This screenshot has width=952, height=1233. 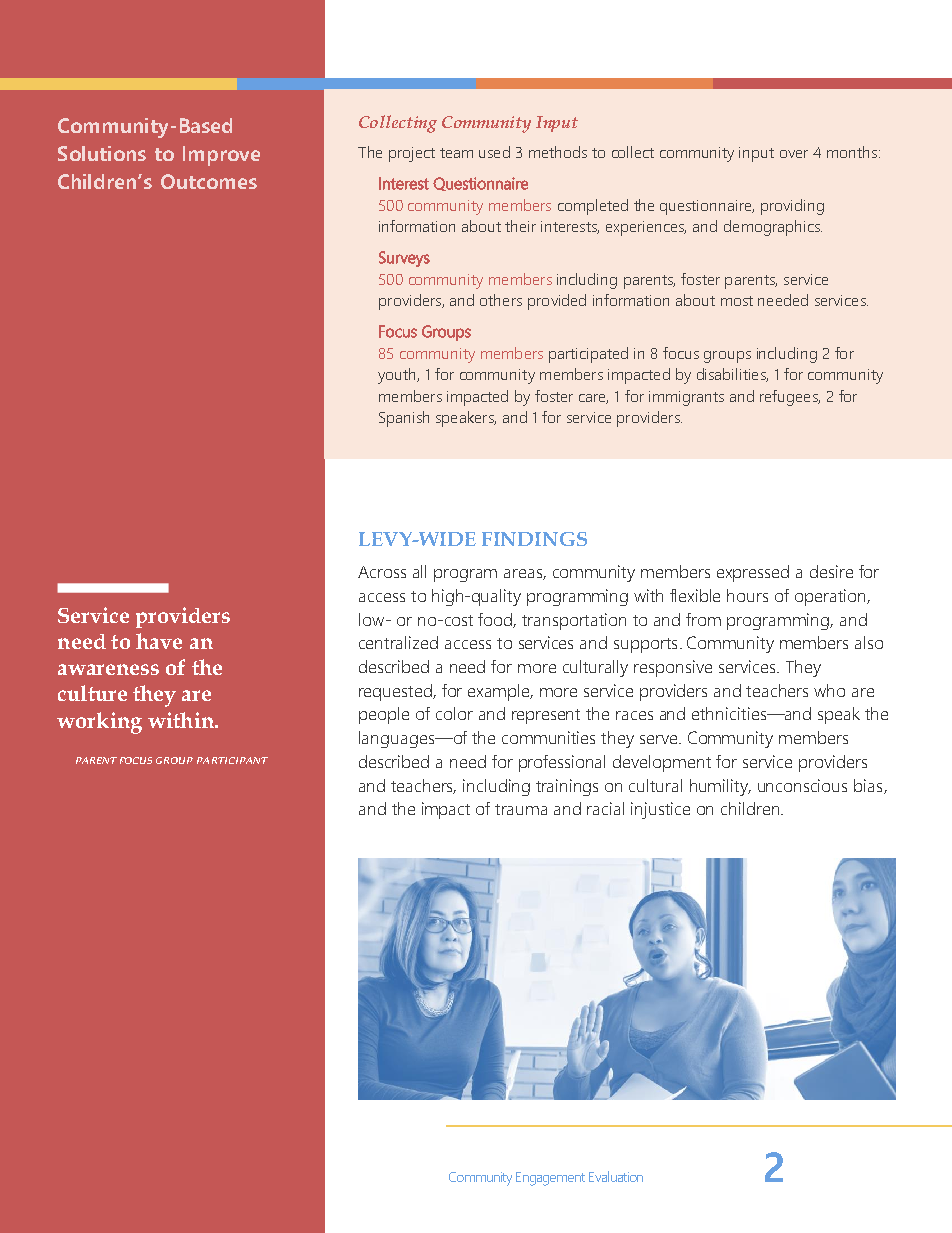 I want to click on providing, so click(x=792, y=207).
